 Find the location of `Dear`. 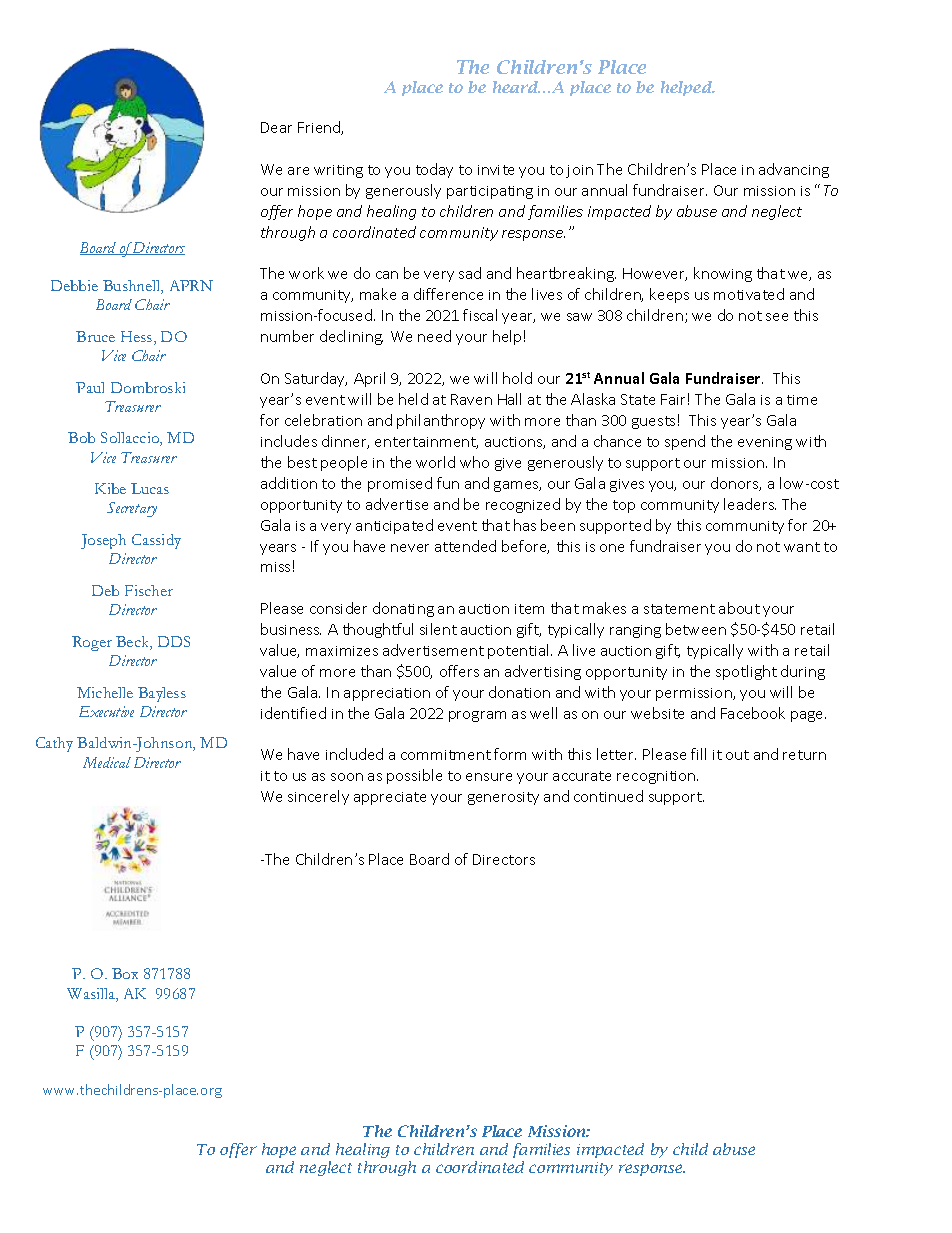

Dear is located at coordinates (276, 127).
